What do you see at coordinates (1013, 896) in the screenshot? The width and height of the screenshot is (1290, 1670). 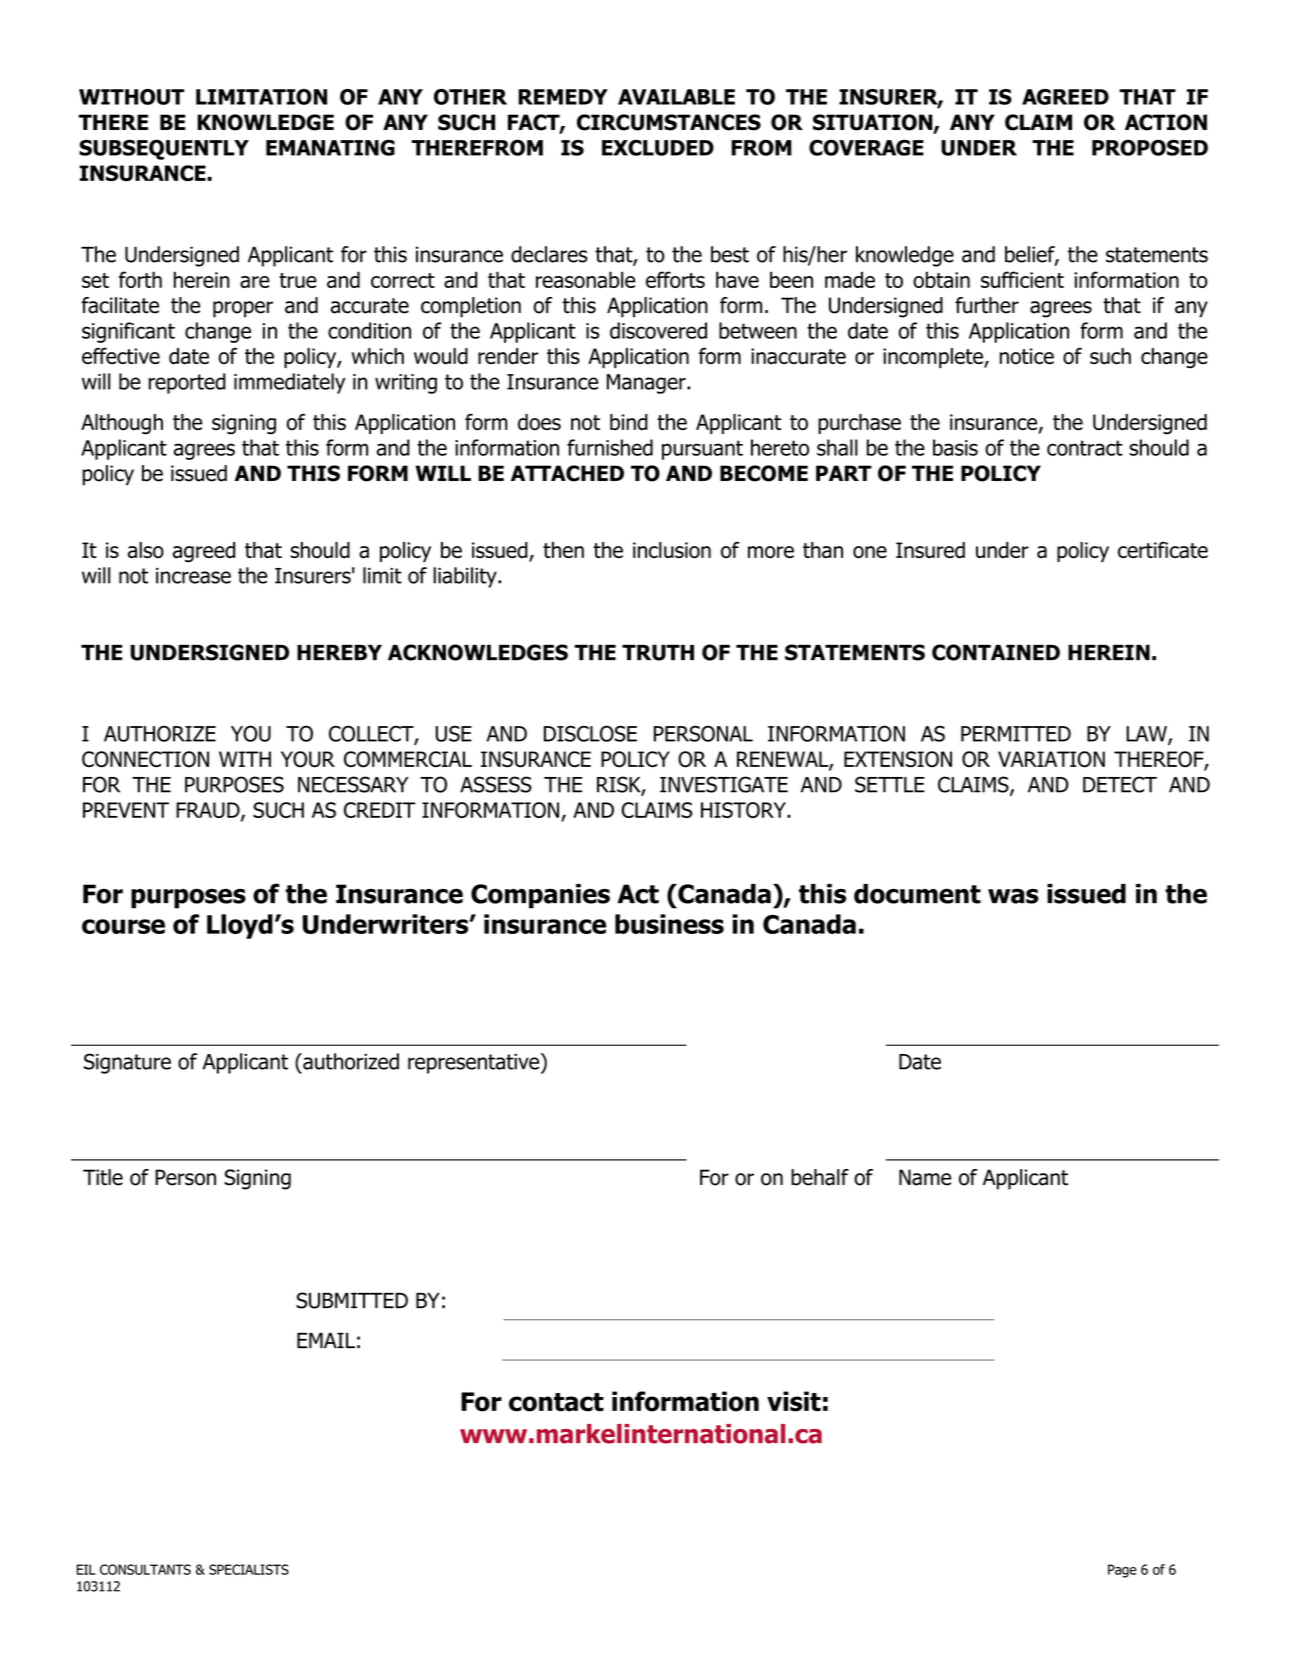 I see `was` at bounding box center [1013, 896].
